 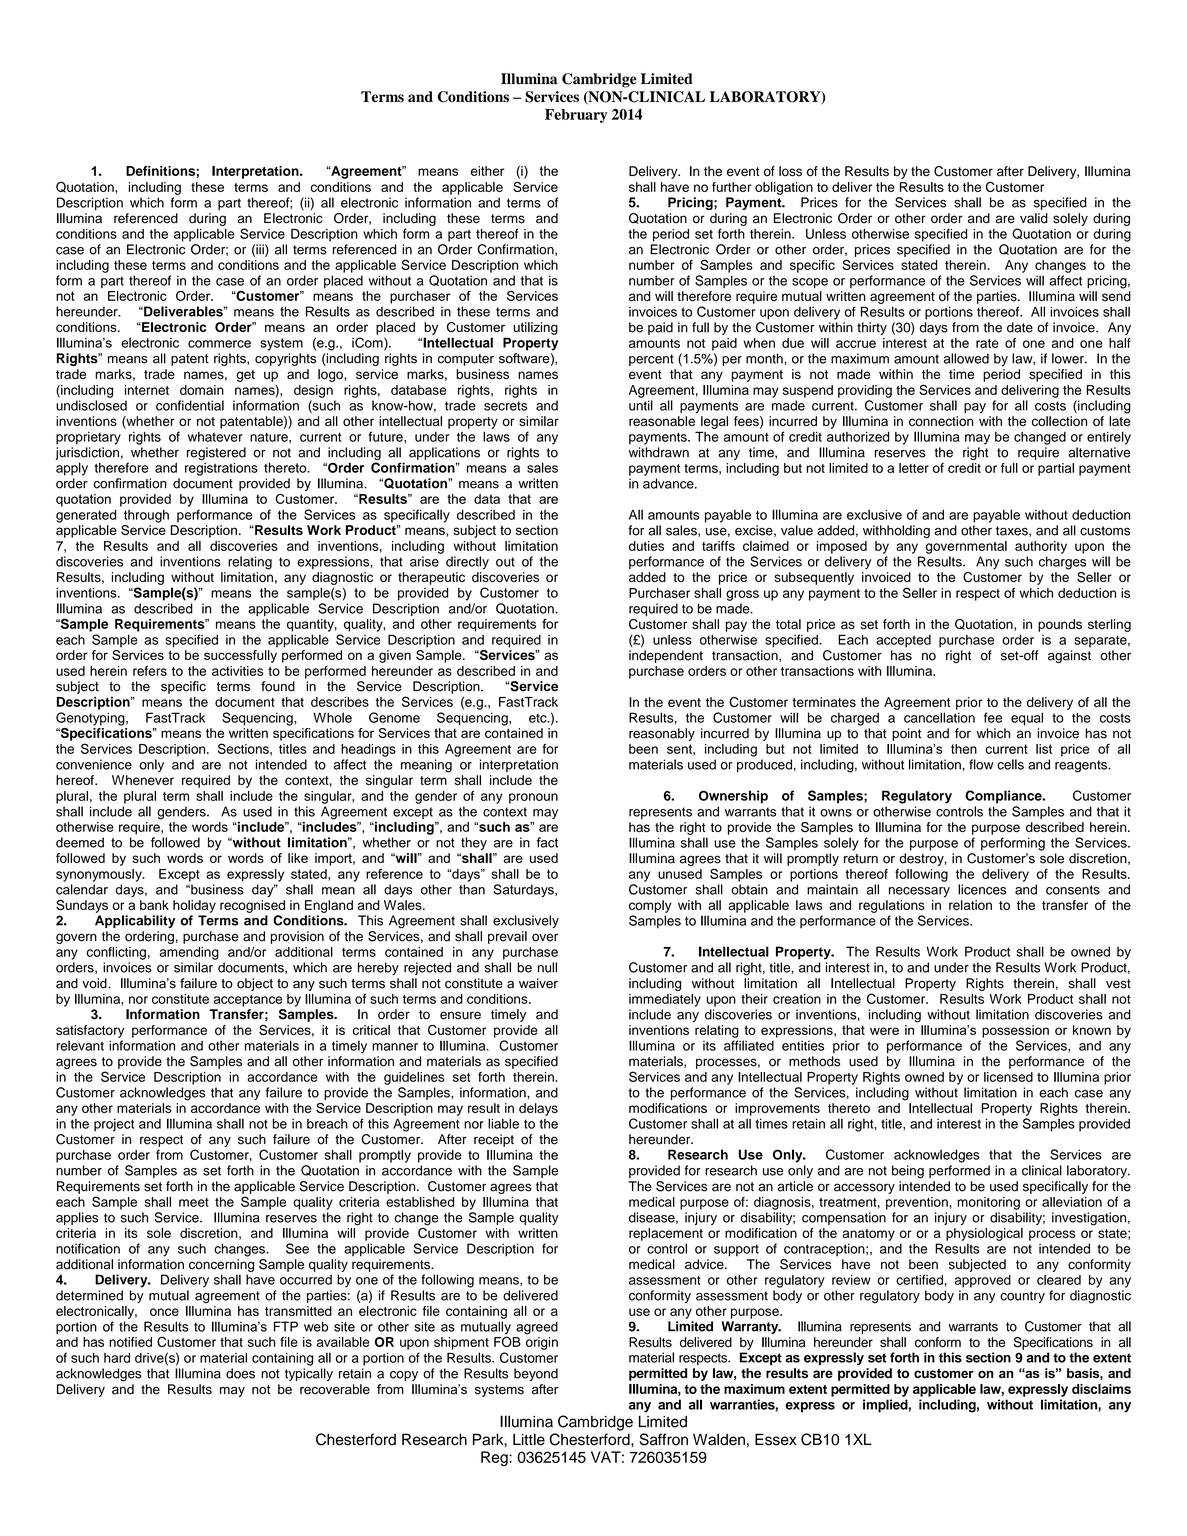 I want to click on beyond, so click(x=536, y=1374).
